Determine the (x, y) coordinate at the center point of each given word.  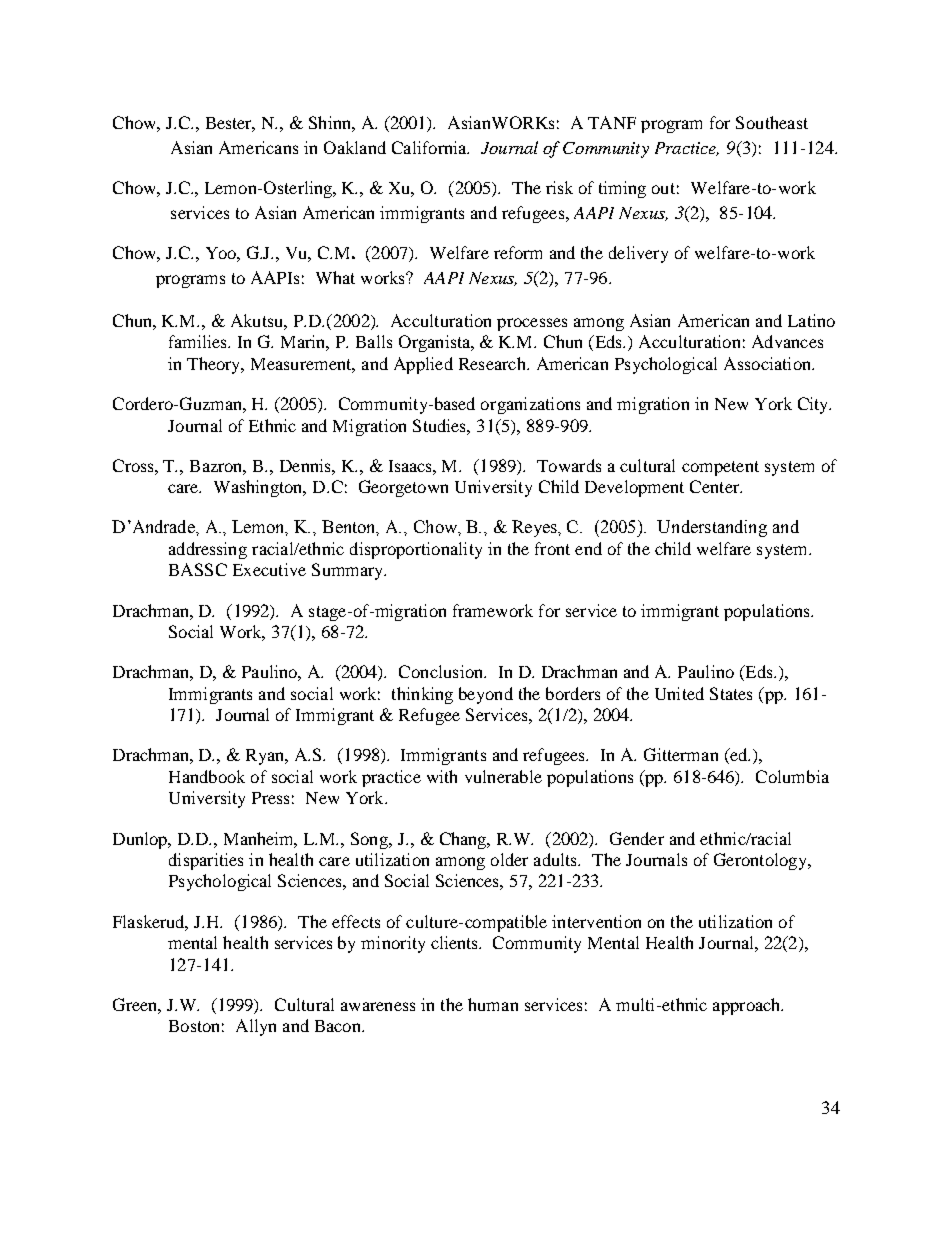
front (552, 548)
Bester (230, 124)
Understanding (712, 528)
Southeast (772, 122)
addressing (208, 550)
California (430, 147)
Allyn (256, 1027)
